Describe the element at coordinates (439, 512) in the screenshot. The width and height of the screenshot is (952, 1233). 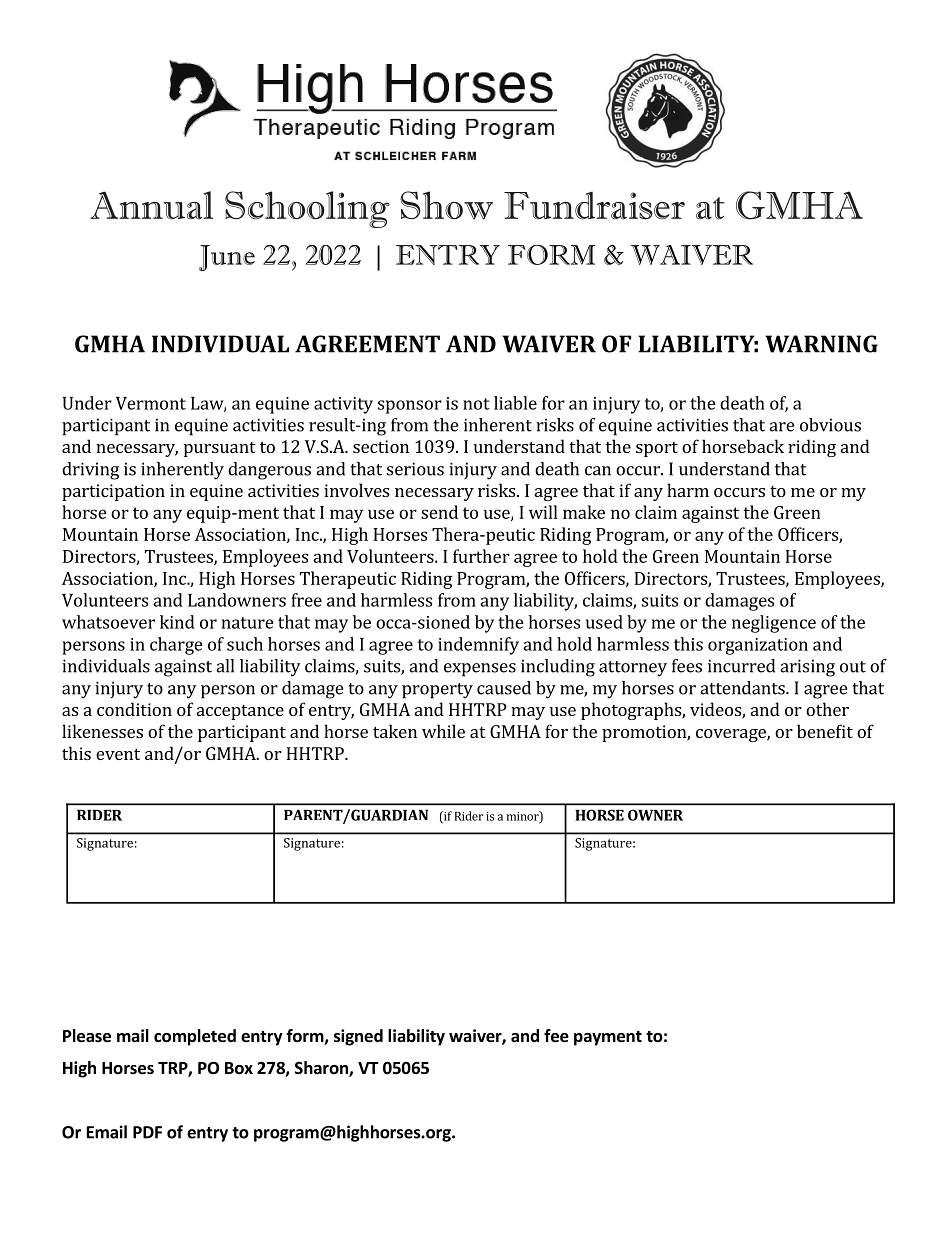
I see `send` at that location.
